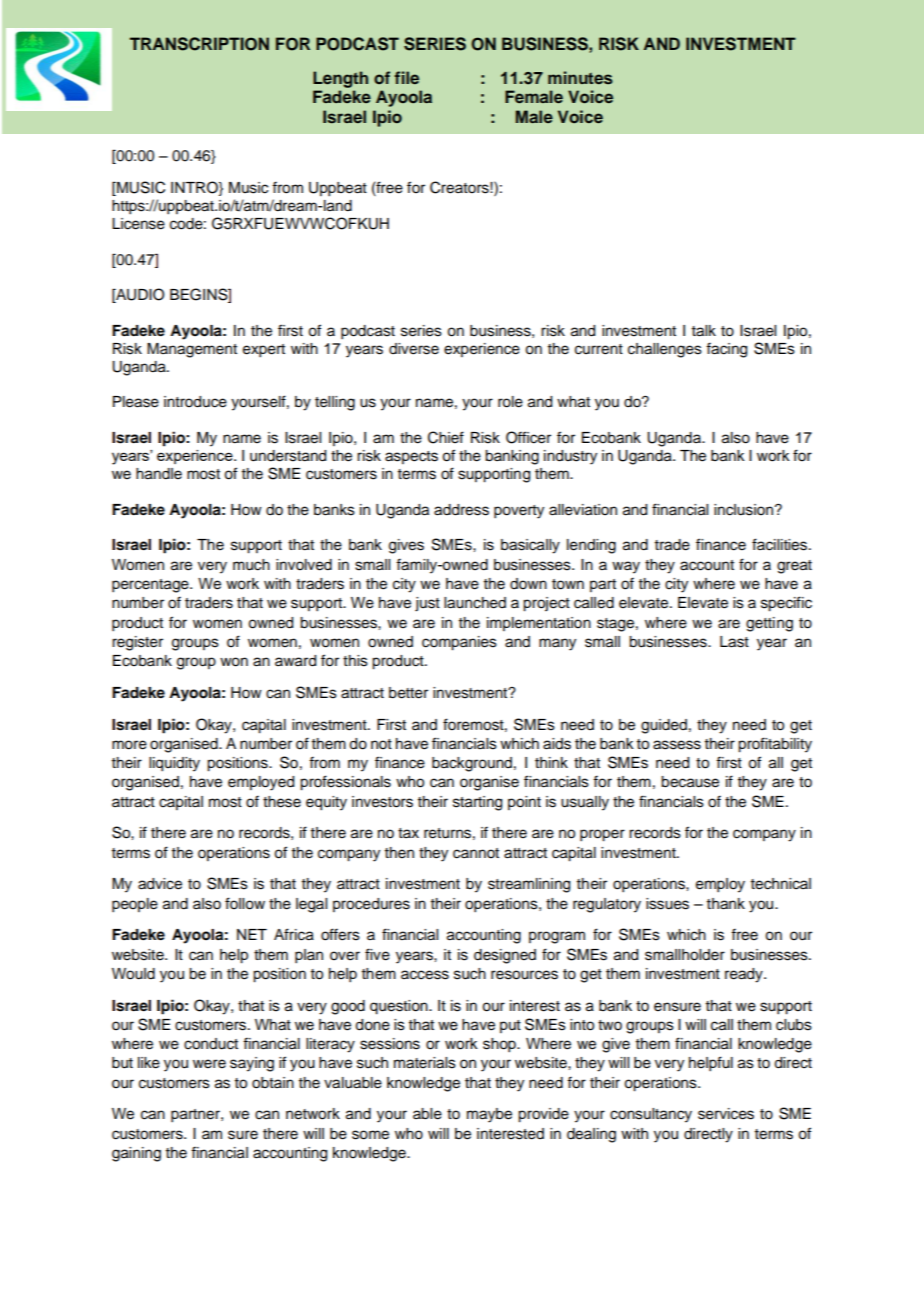 The width and height of the document is (924, 1308). What do you see at coordinates (489, 1115) in the document?
I see `maybe` at bounding box center [489, 1115].
